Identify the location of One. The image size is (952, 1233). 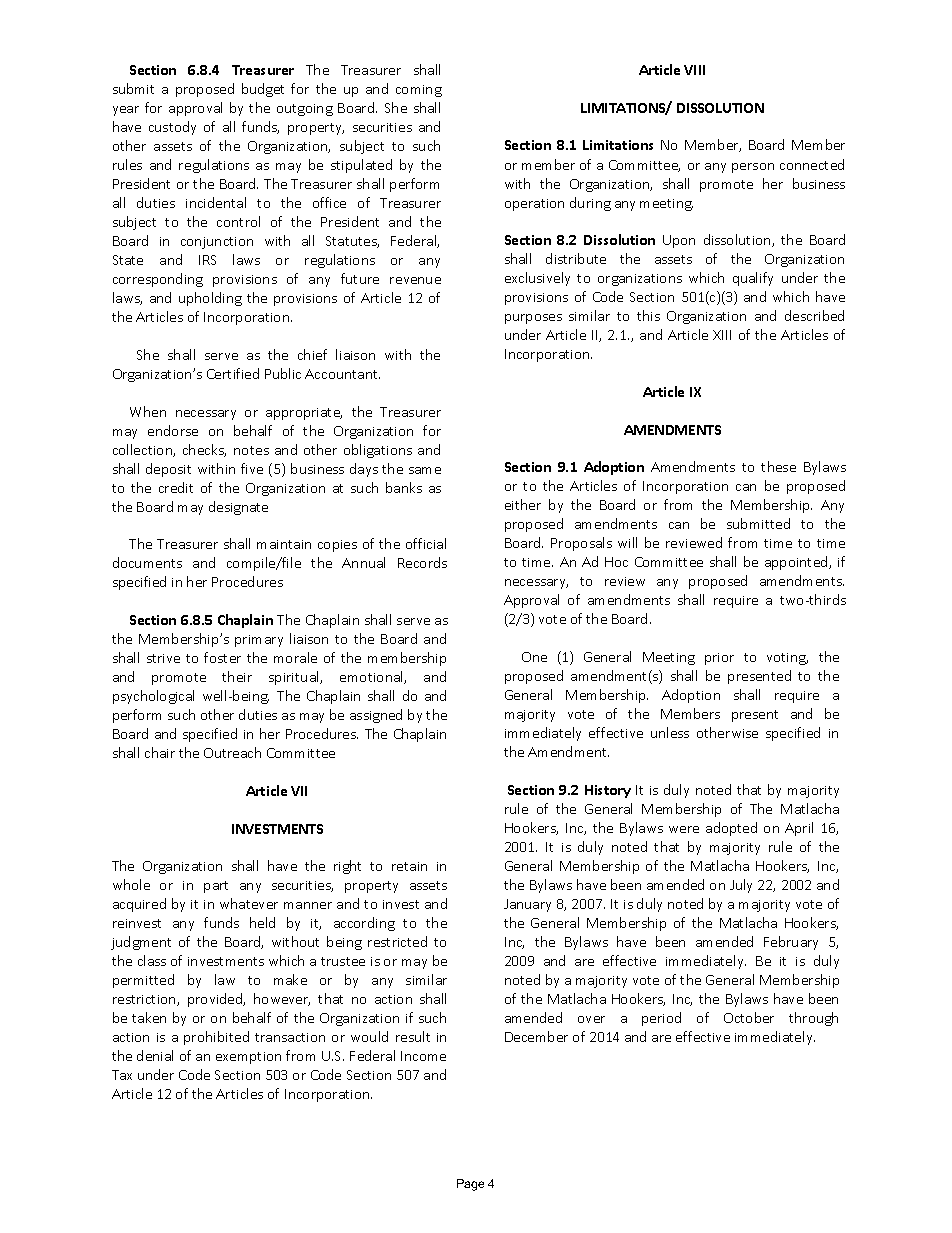
(534, 657).
